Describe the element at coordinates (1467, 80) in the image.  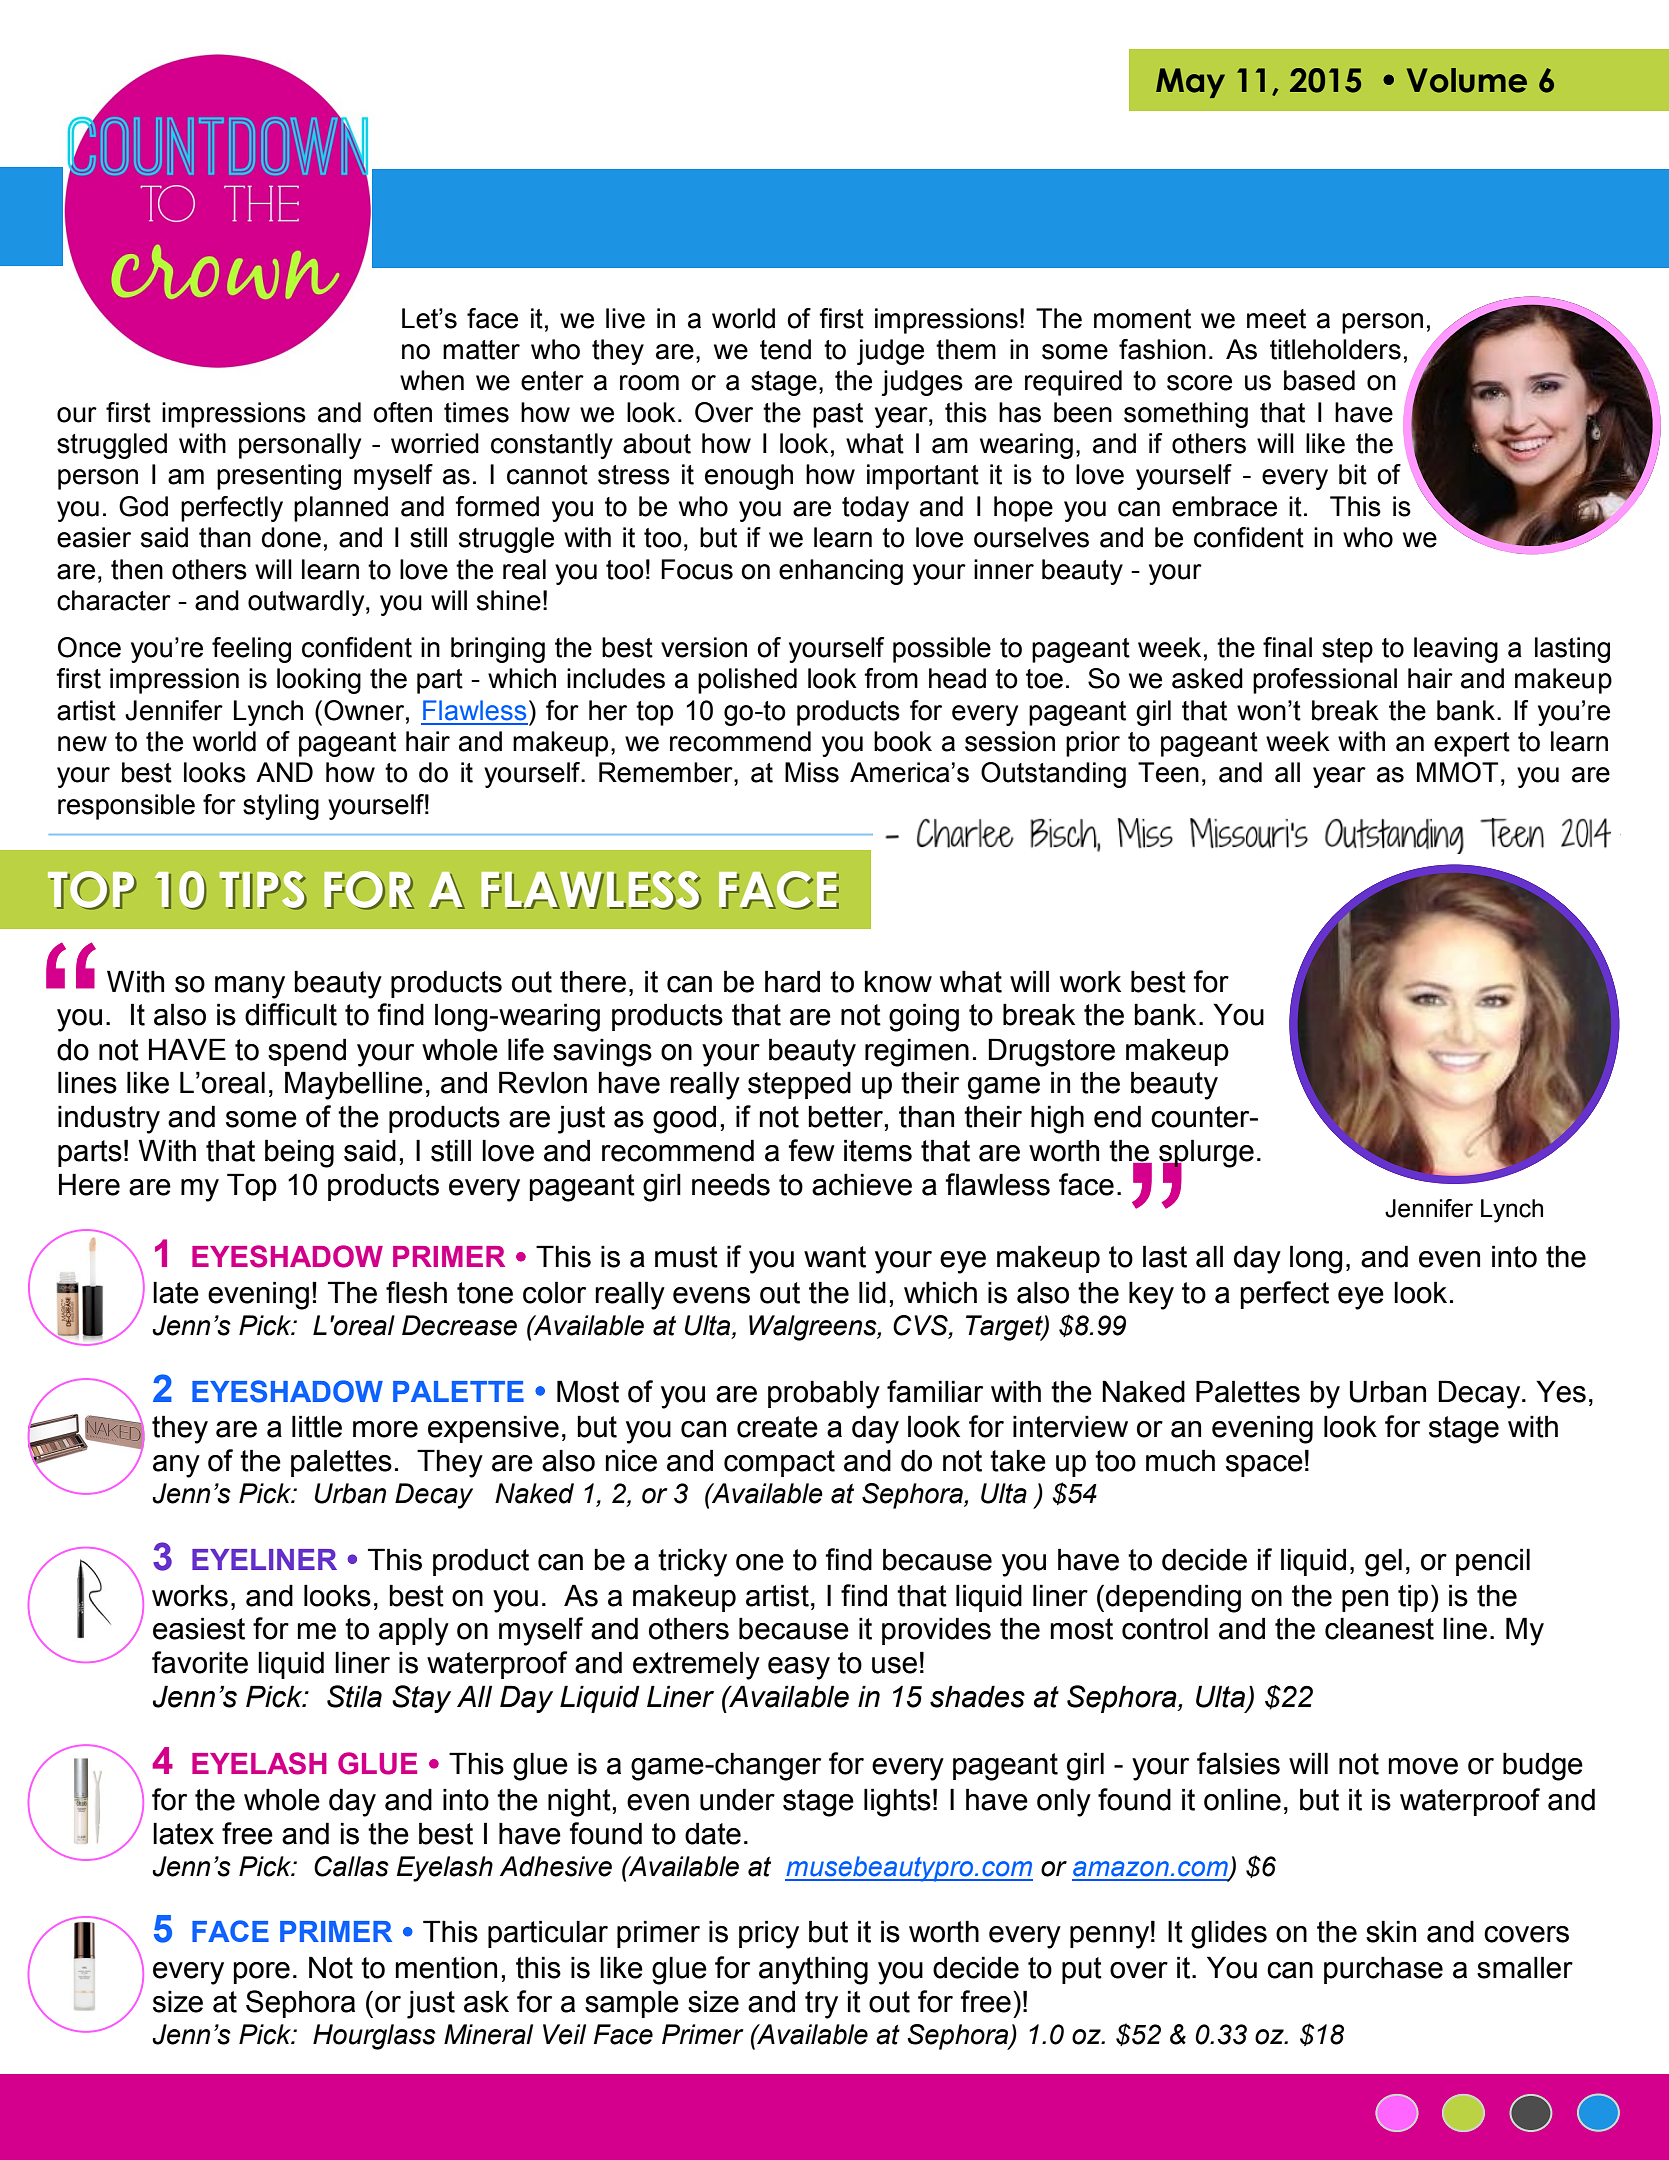
I see `Volume` at that location.
